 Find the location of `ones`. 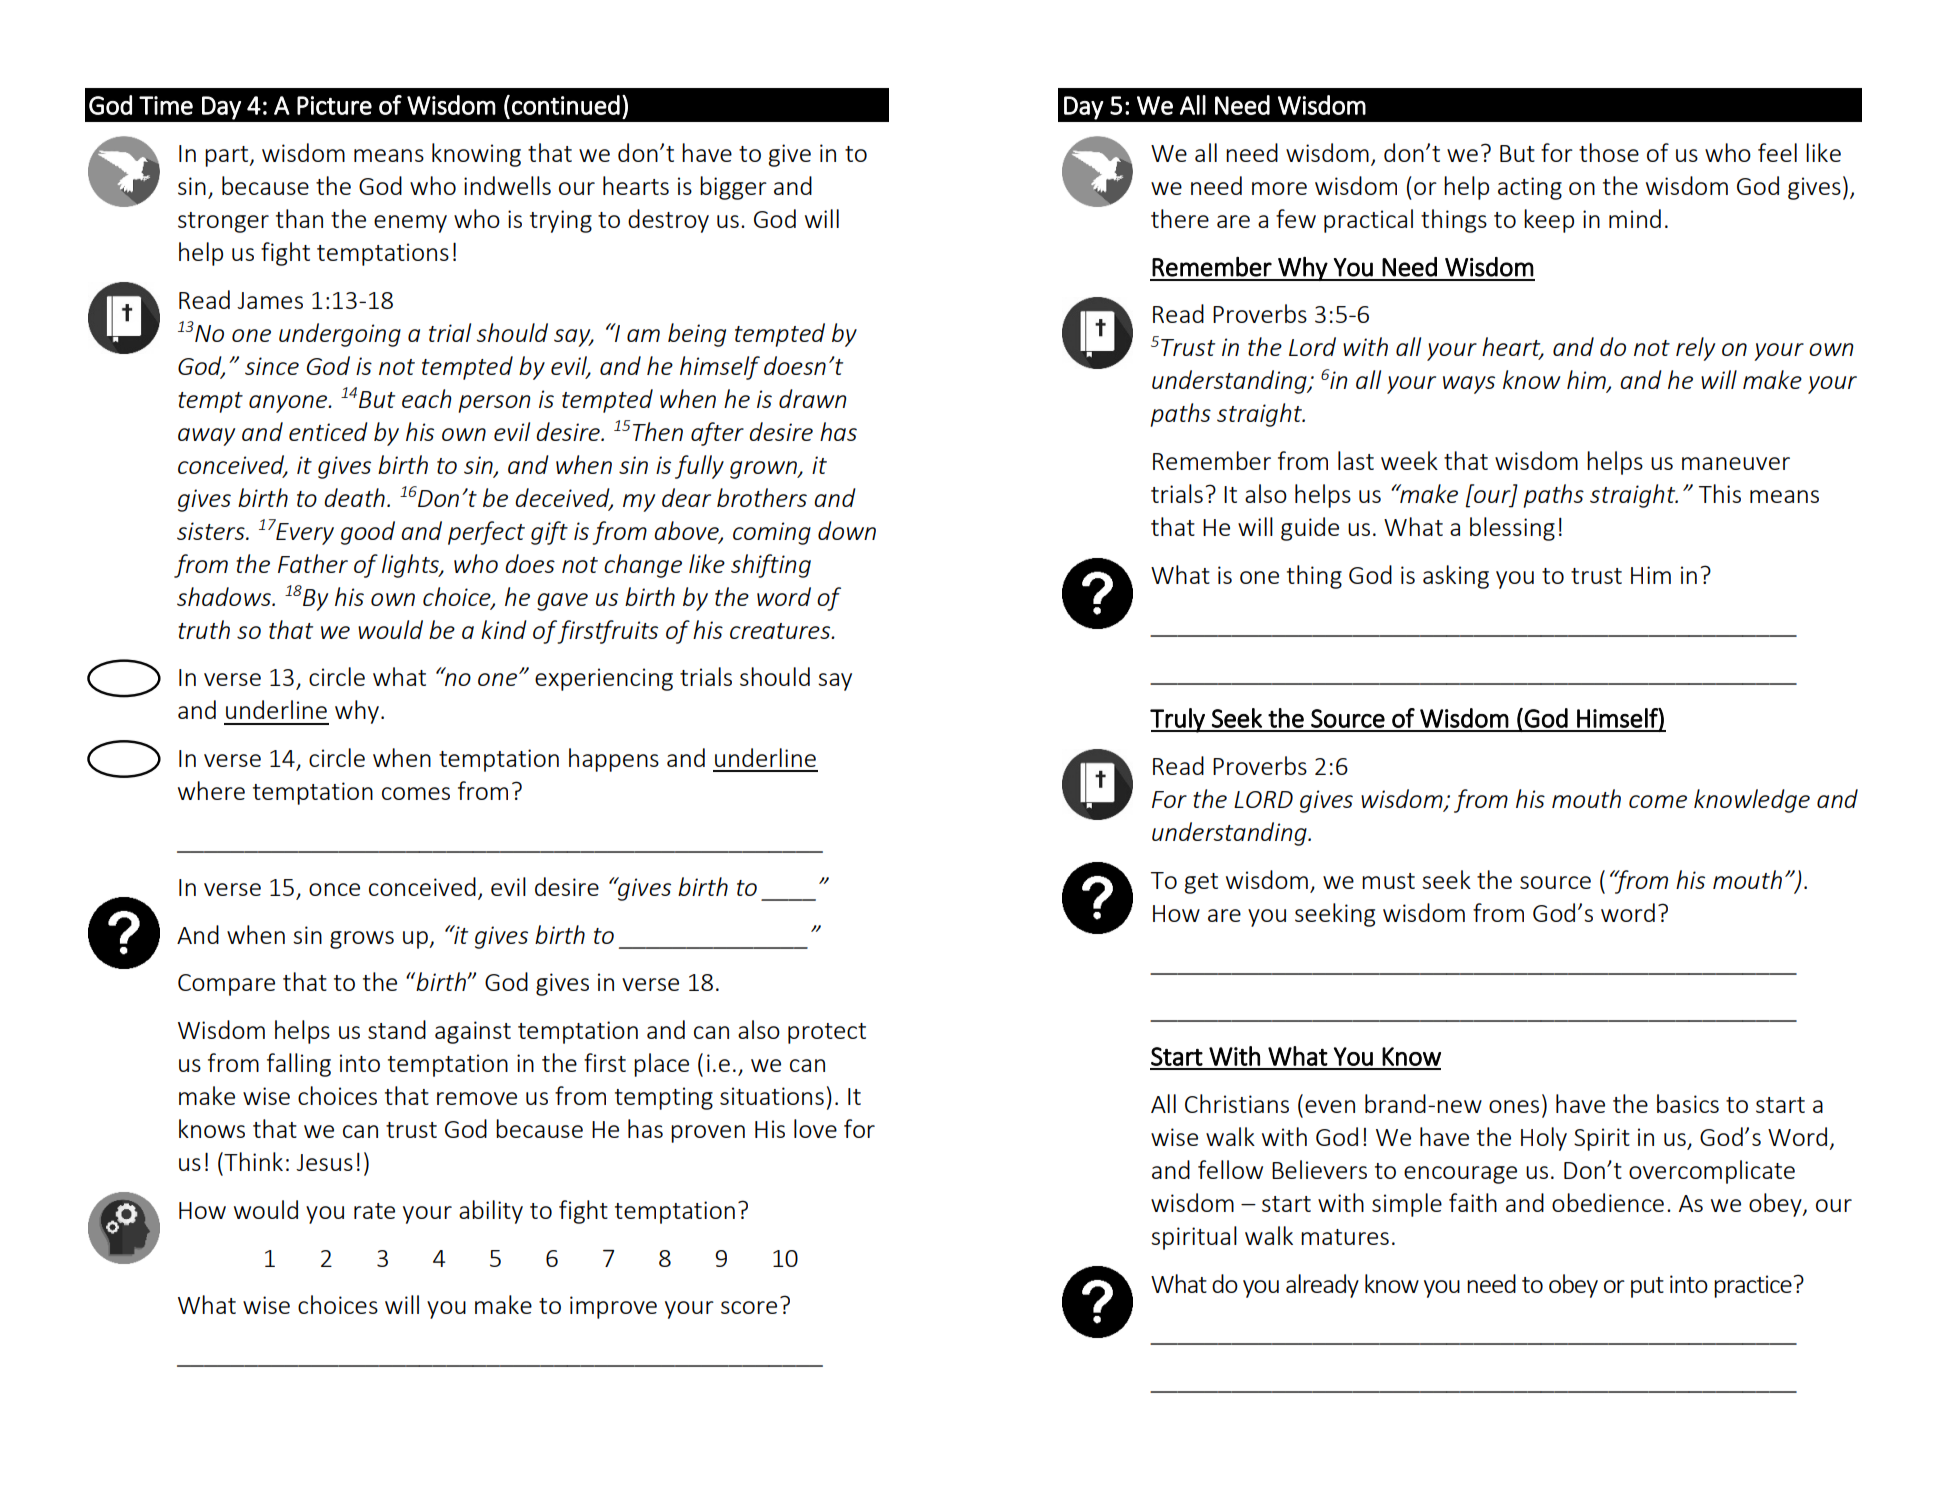

ones is located at coordinates (1514, 1106).
